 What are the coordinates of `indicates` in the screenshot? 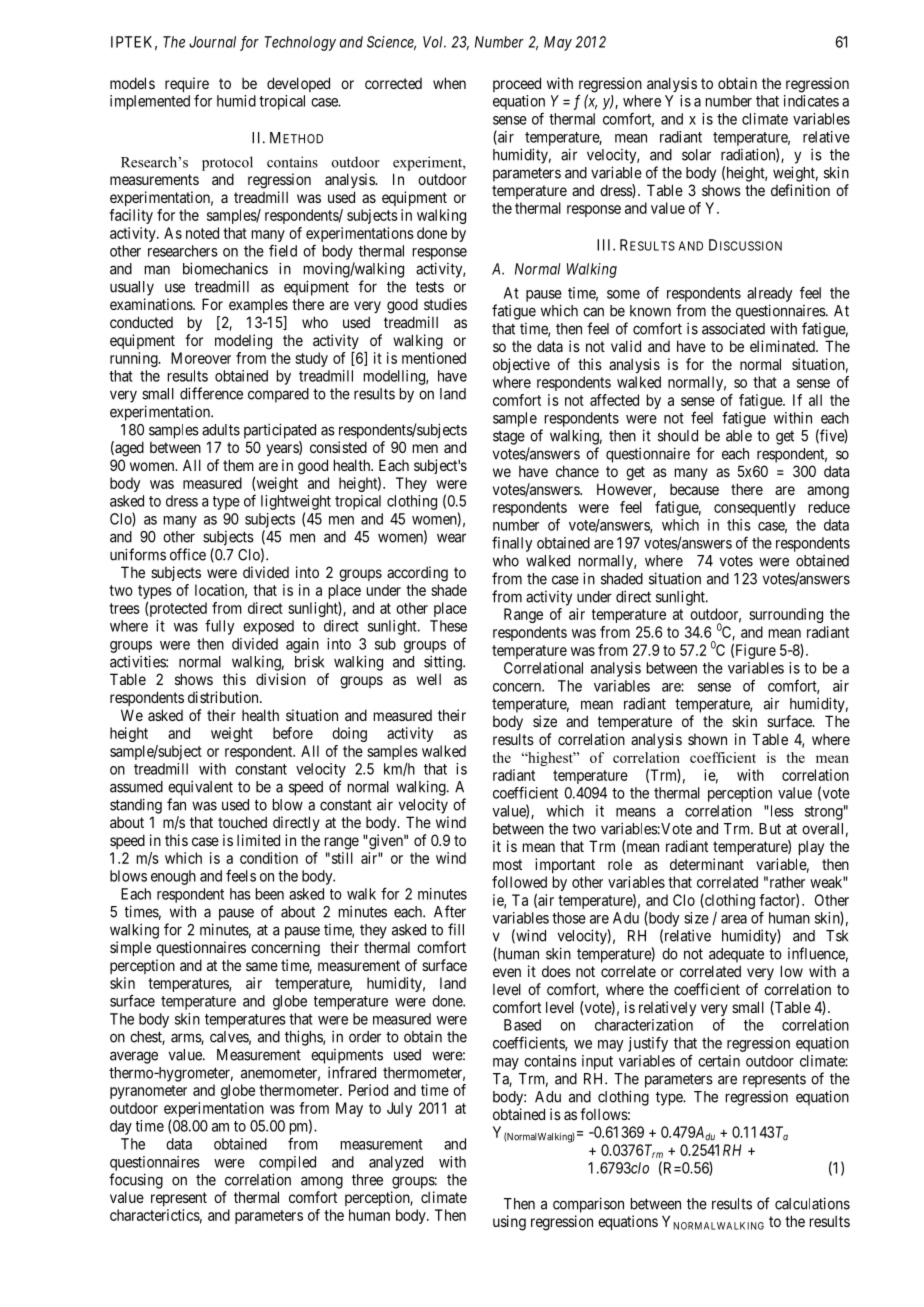 It's located at (811, 101).
